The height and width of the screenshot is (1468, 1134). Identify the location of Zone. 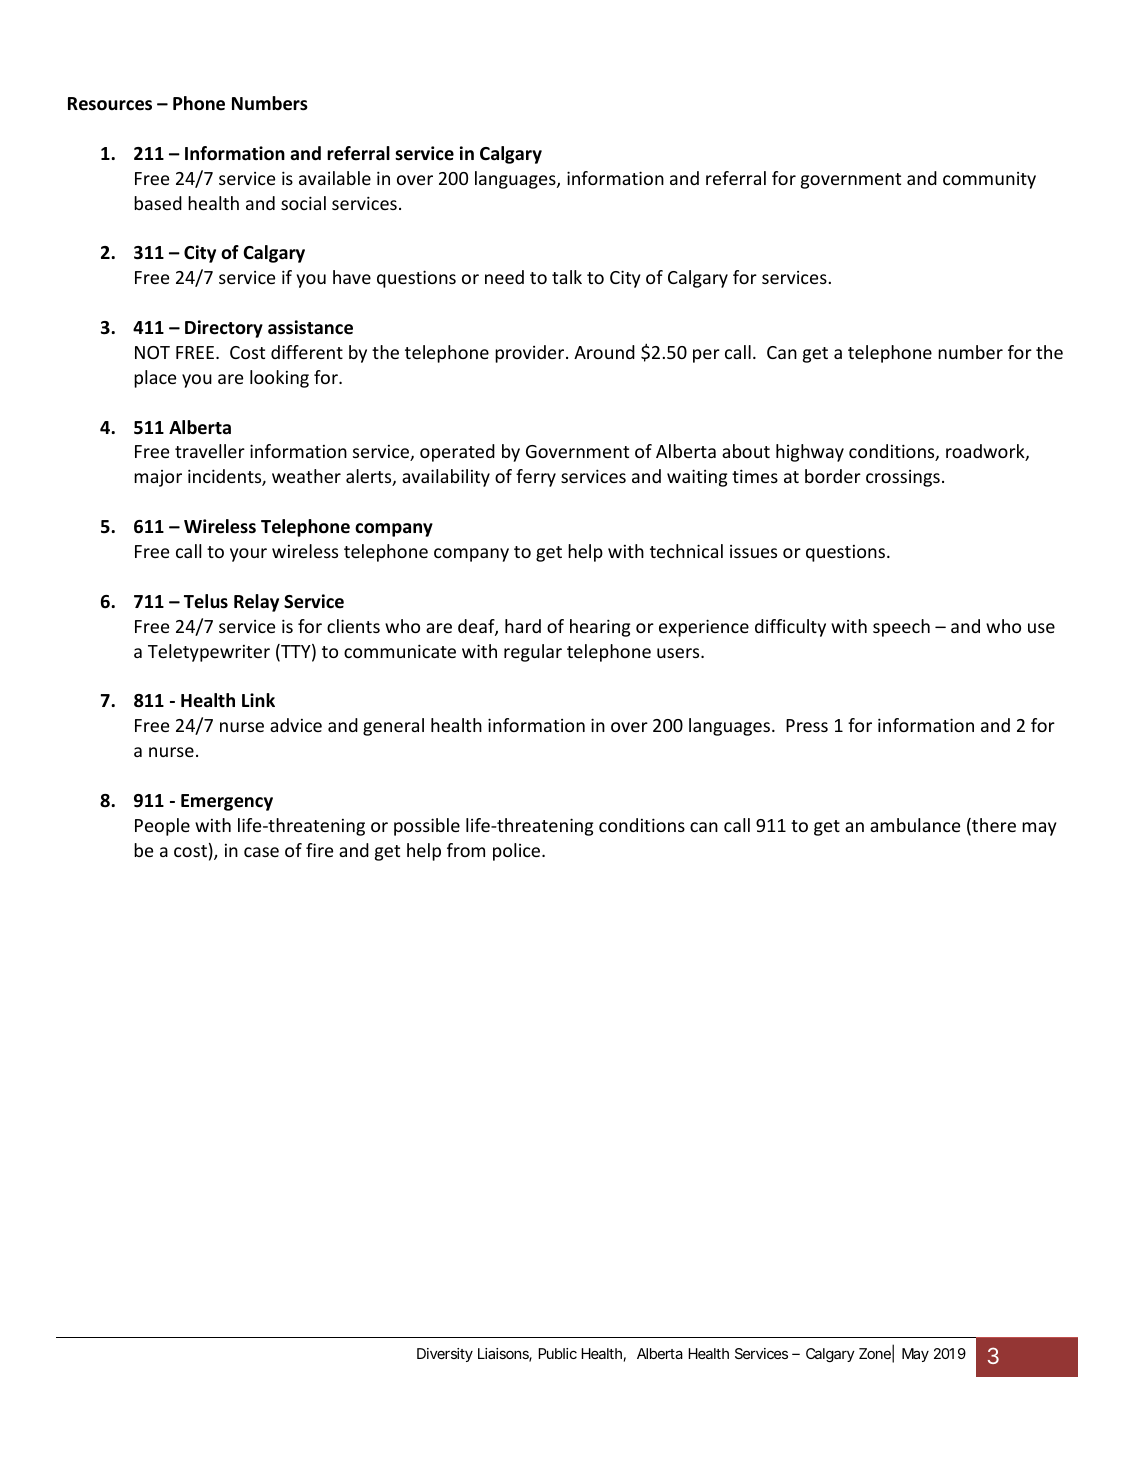
(875, 1353).
